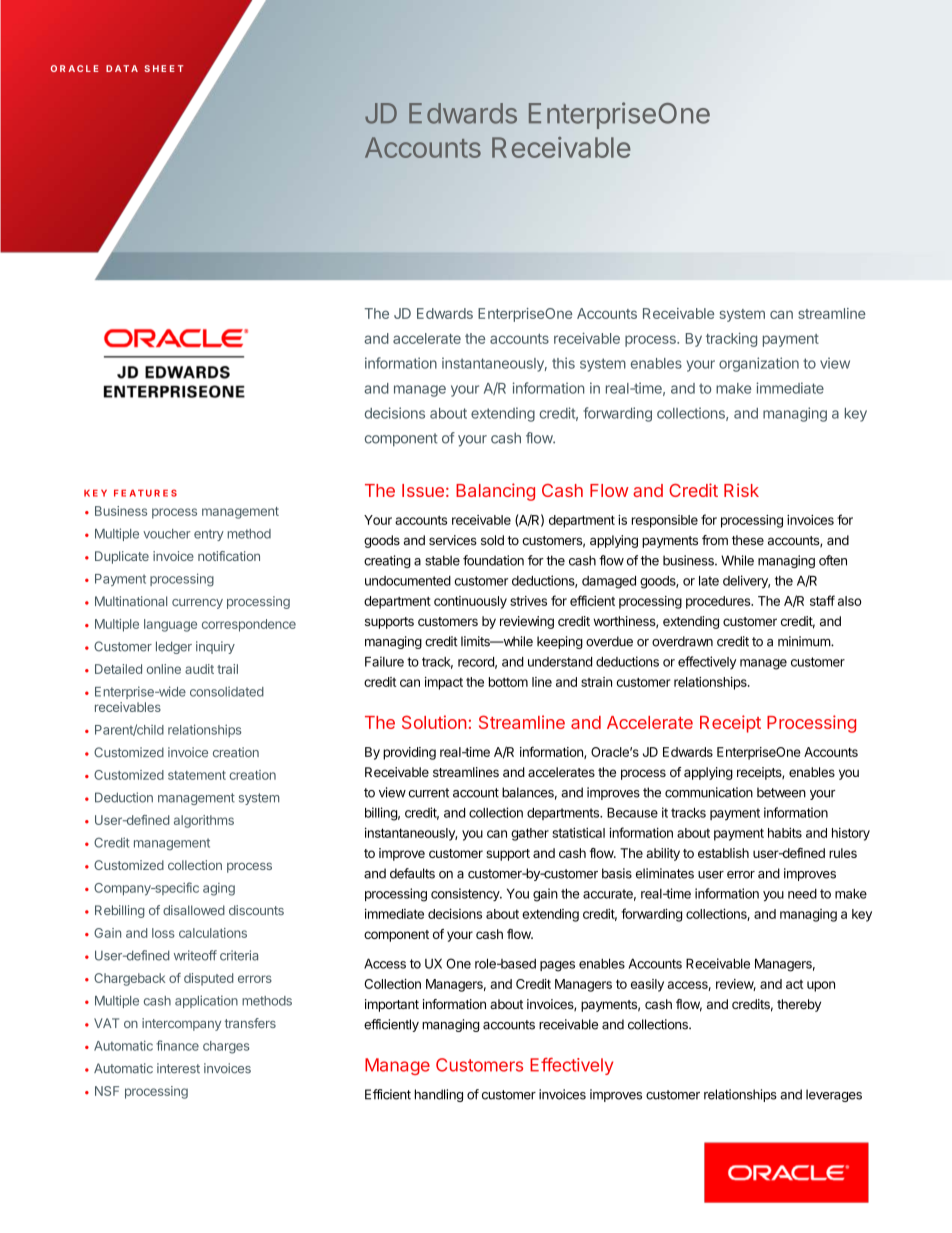 This screenshot has width=952, height=1233. Describe the element at coordinates (495, 492) in the screenshot. I see `Balancing` at that location.
